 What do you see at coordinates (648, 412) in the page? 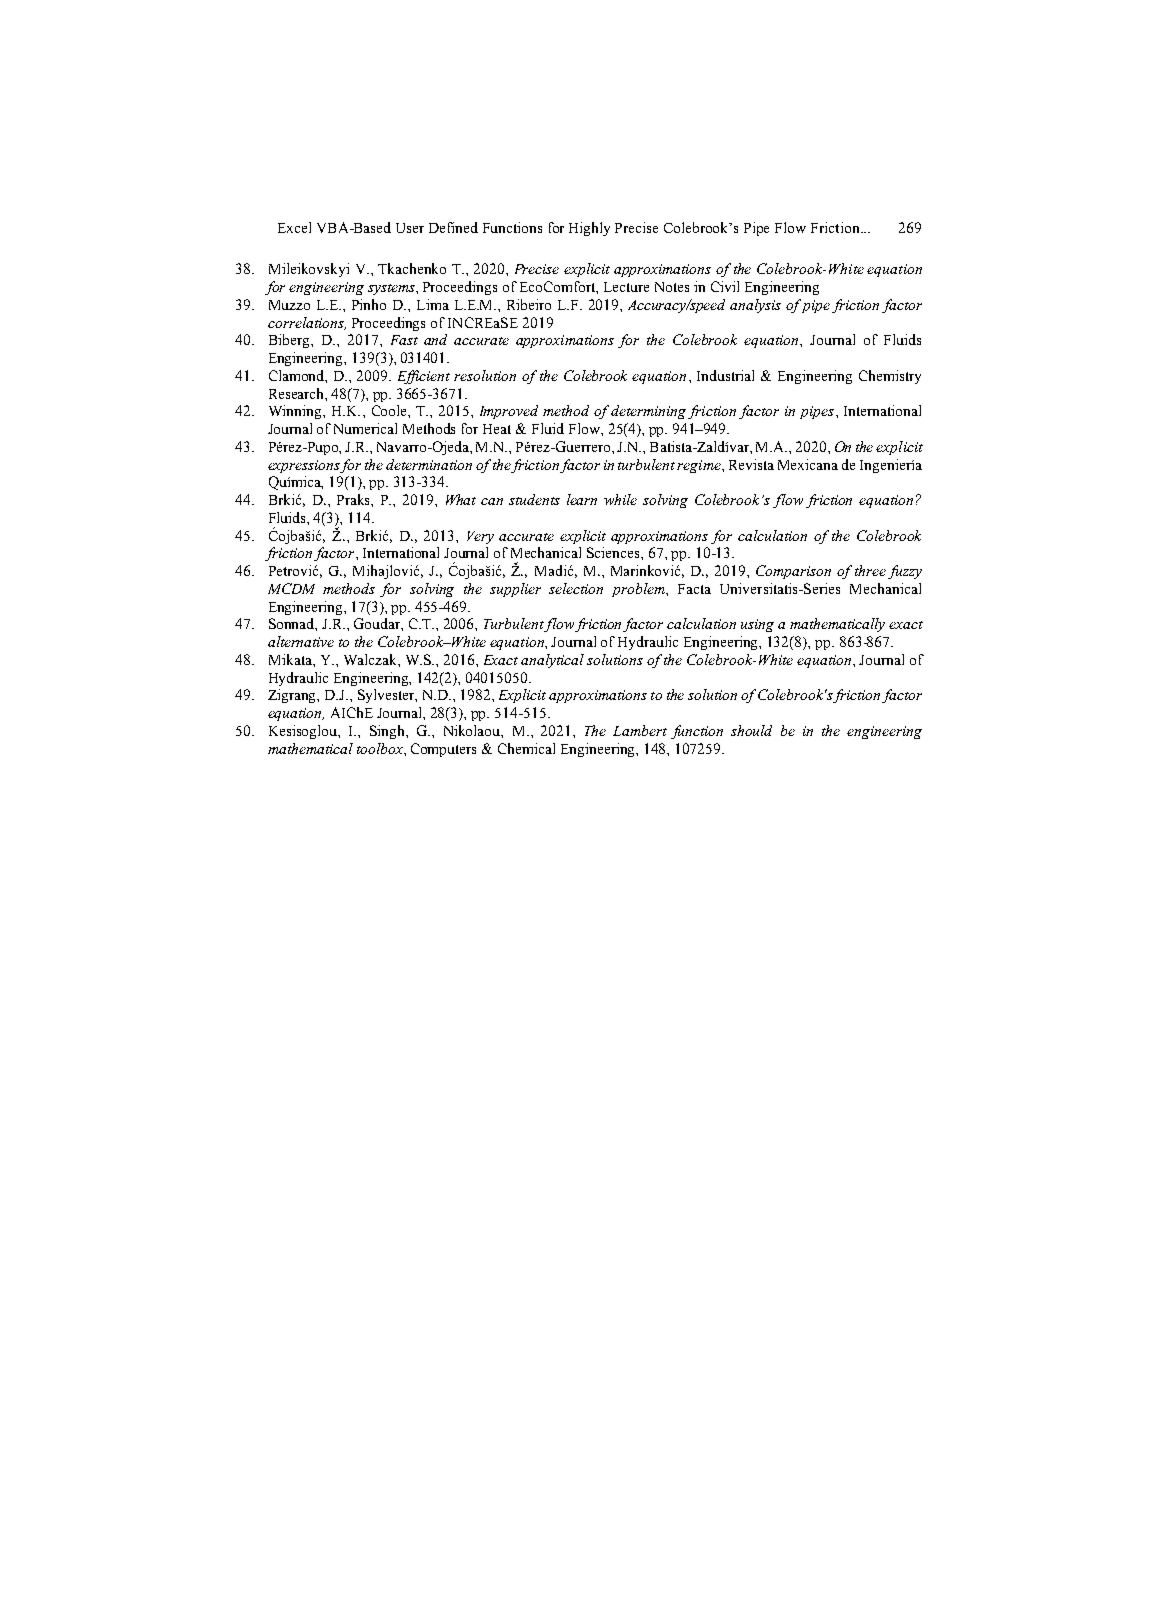
I see `determining` at bounding box center [648, 412].
